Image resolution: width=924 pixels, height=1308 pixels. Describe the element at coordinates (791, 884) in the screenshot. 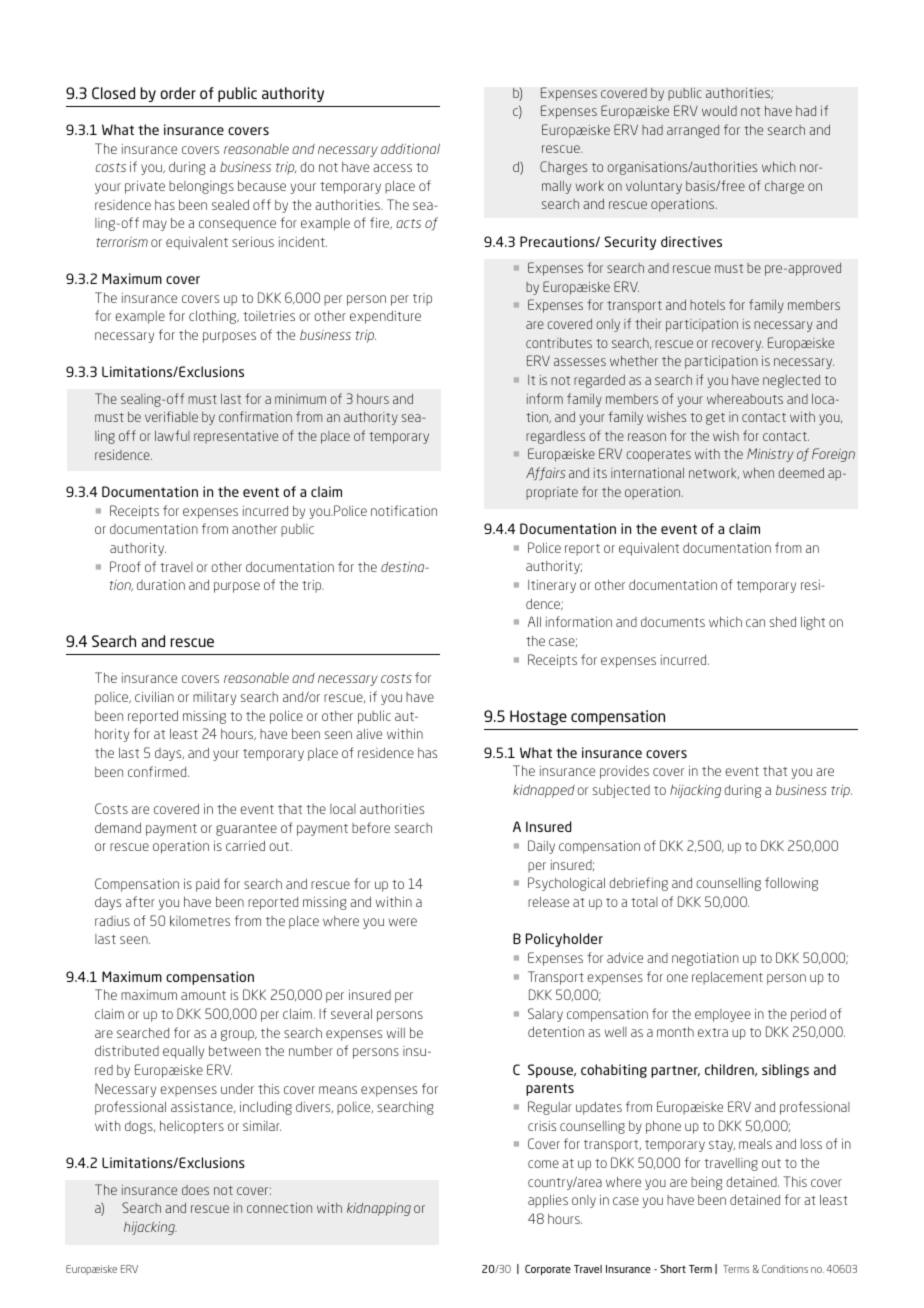

I see `following` at that location.
